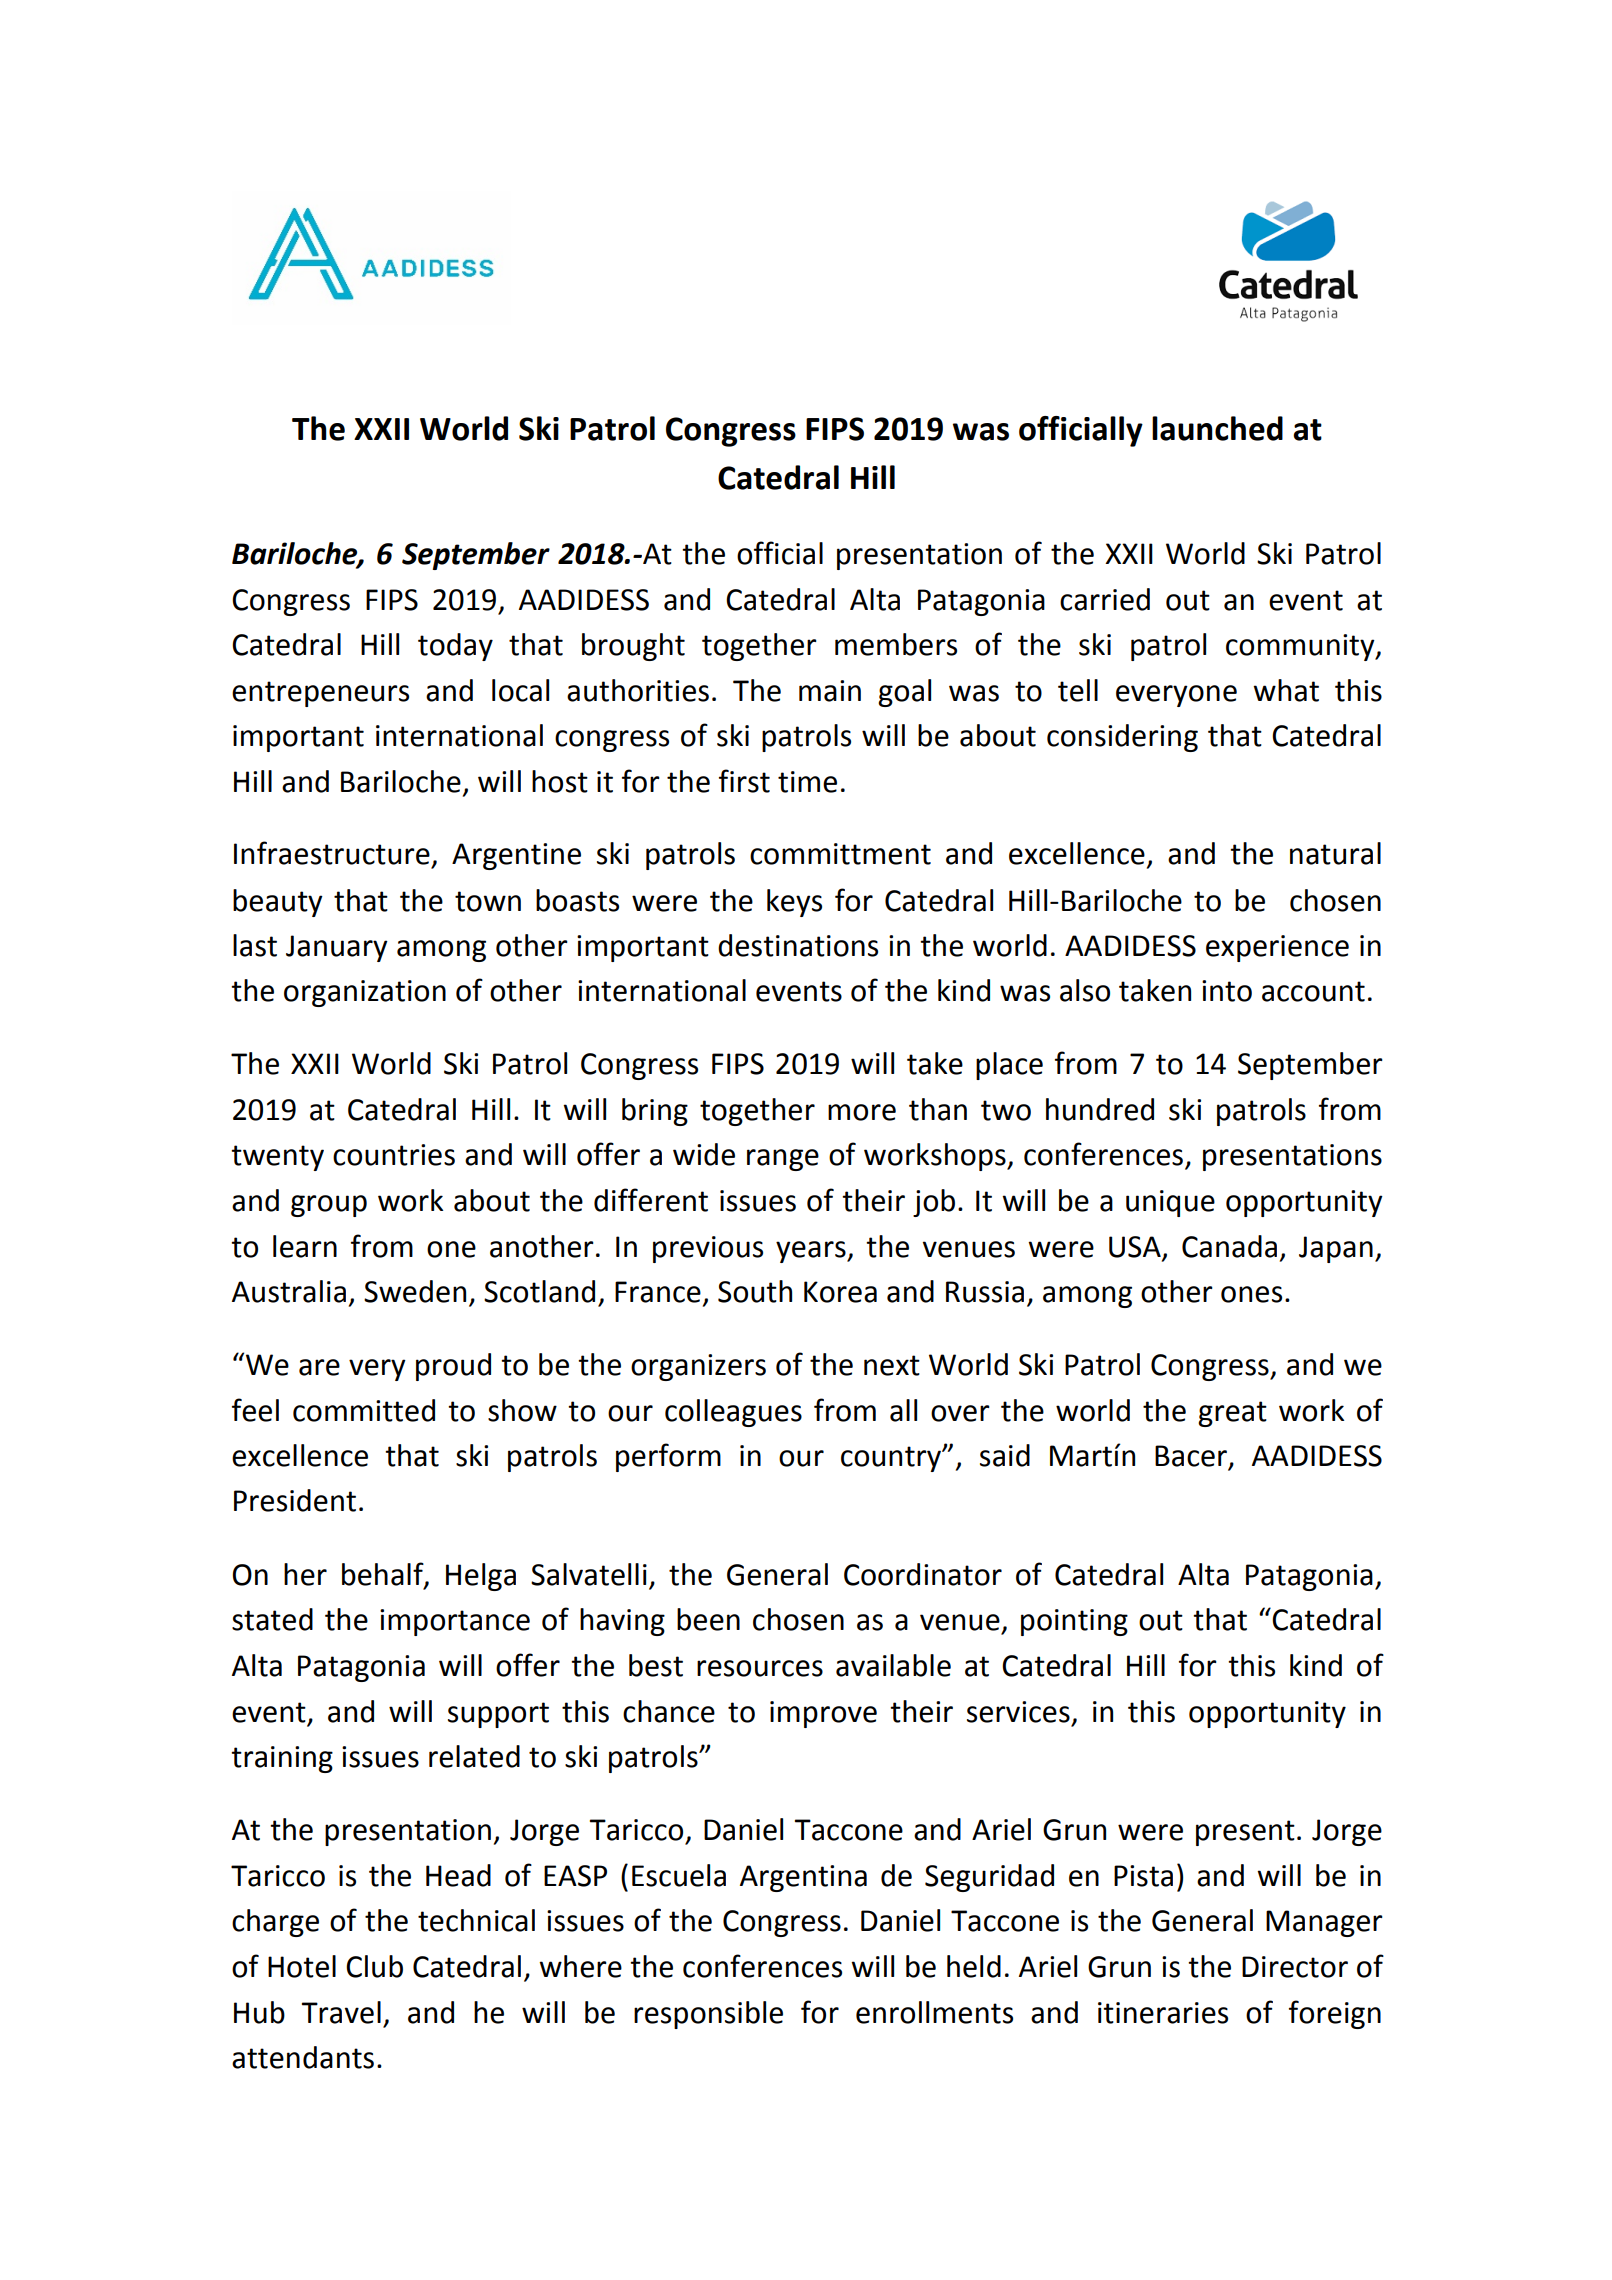 The width and height of the page is (1612, 2280). I want to click on years, so click(812, 1252).
